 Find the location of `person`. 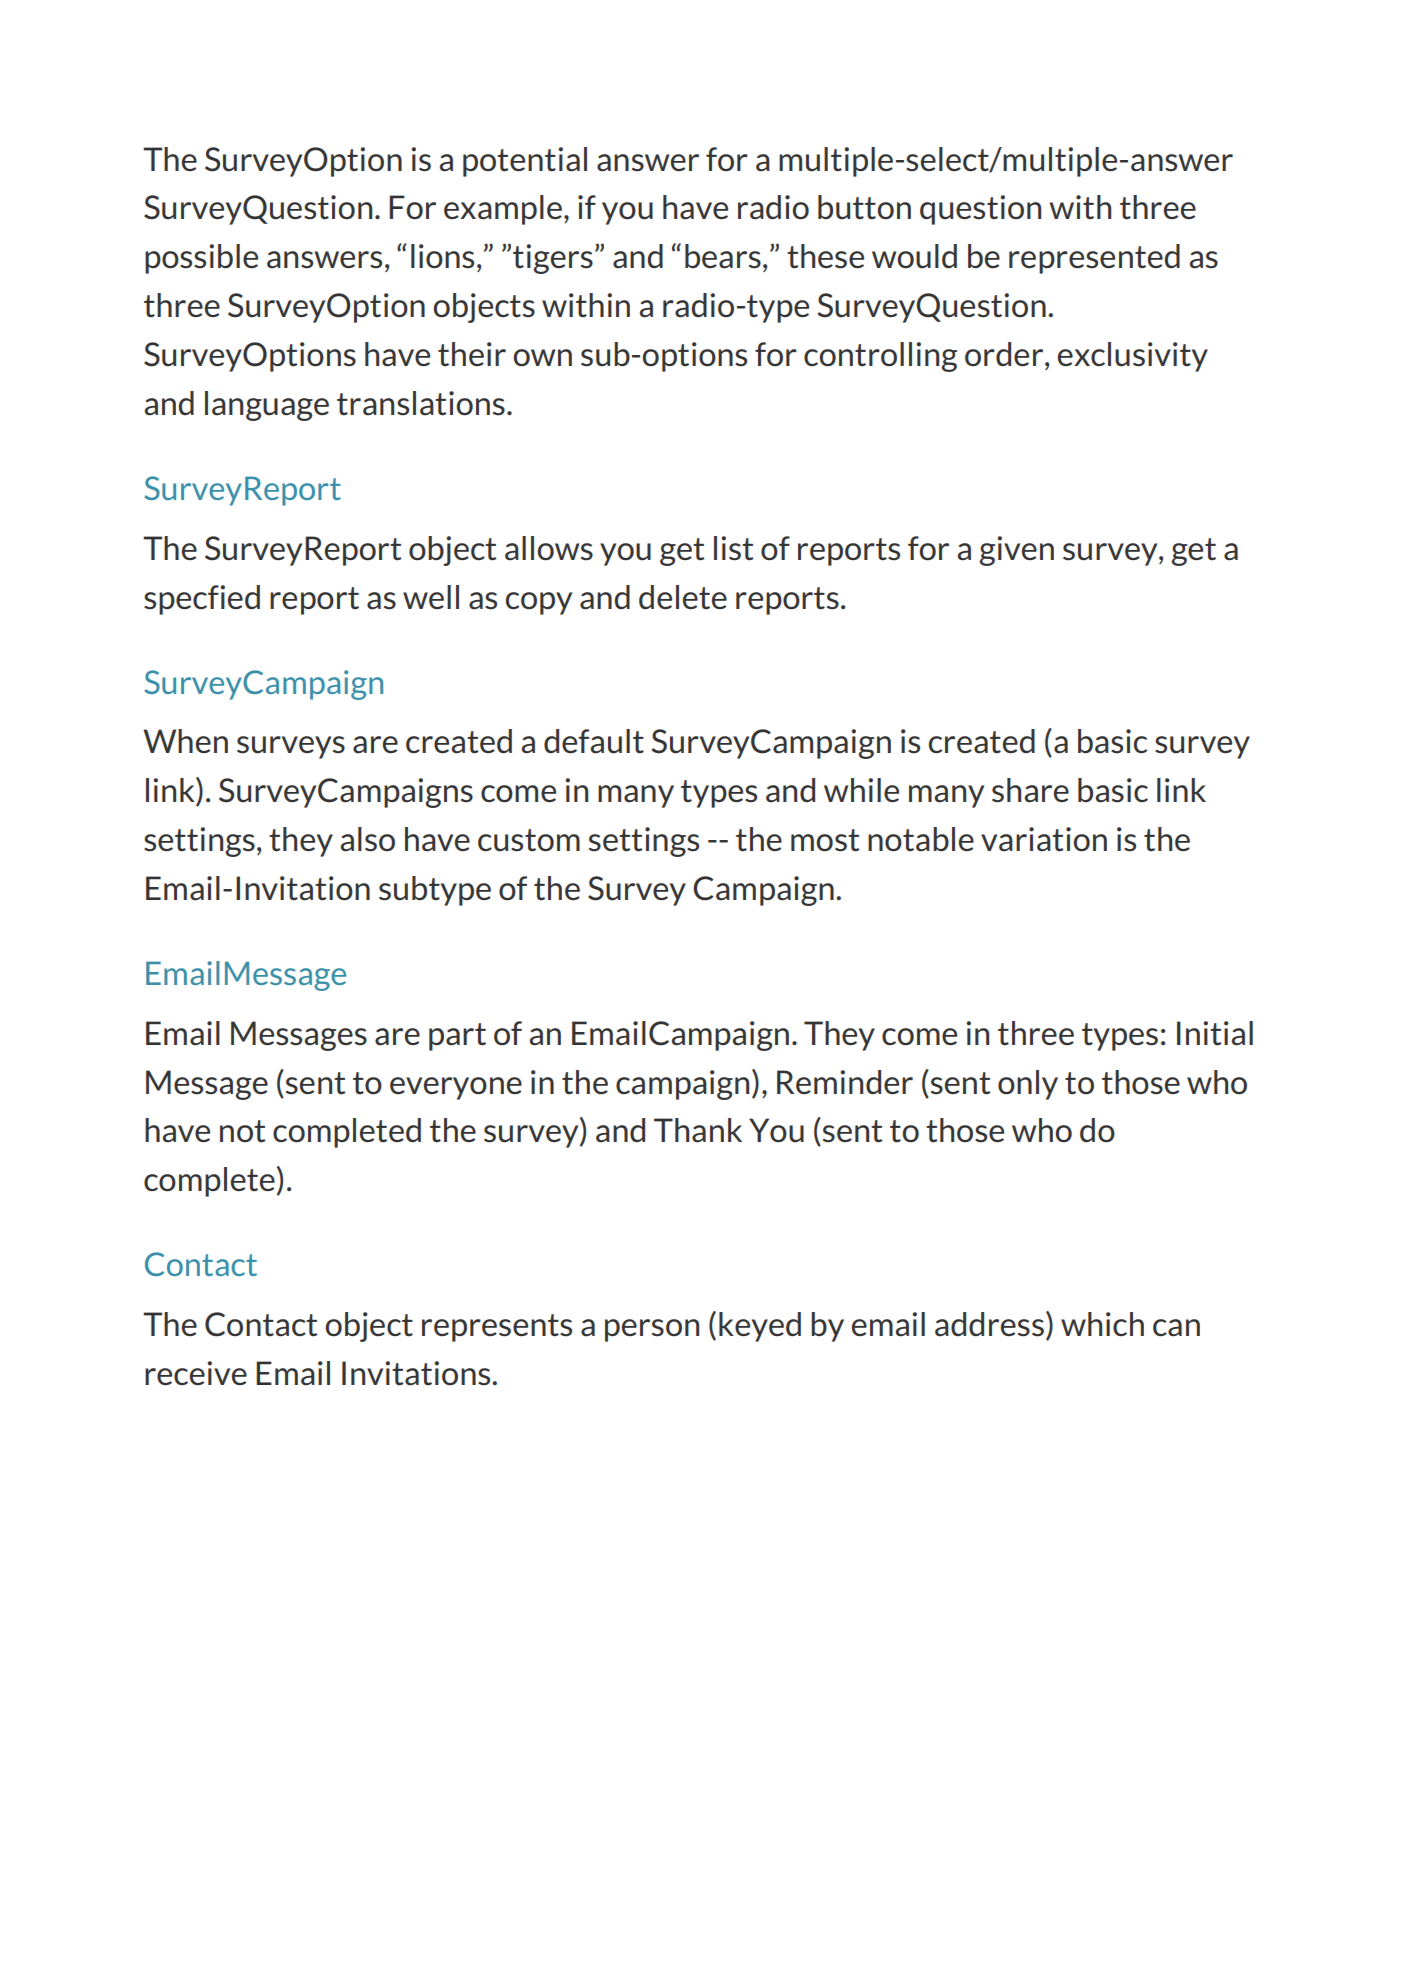

person is located at coordinates (652, 1330).
